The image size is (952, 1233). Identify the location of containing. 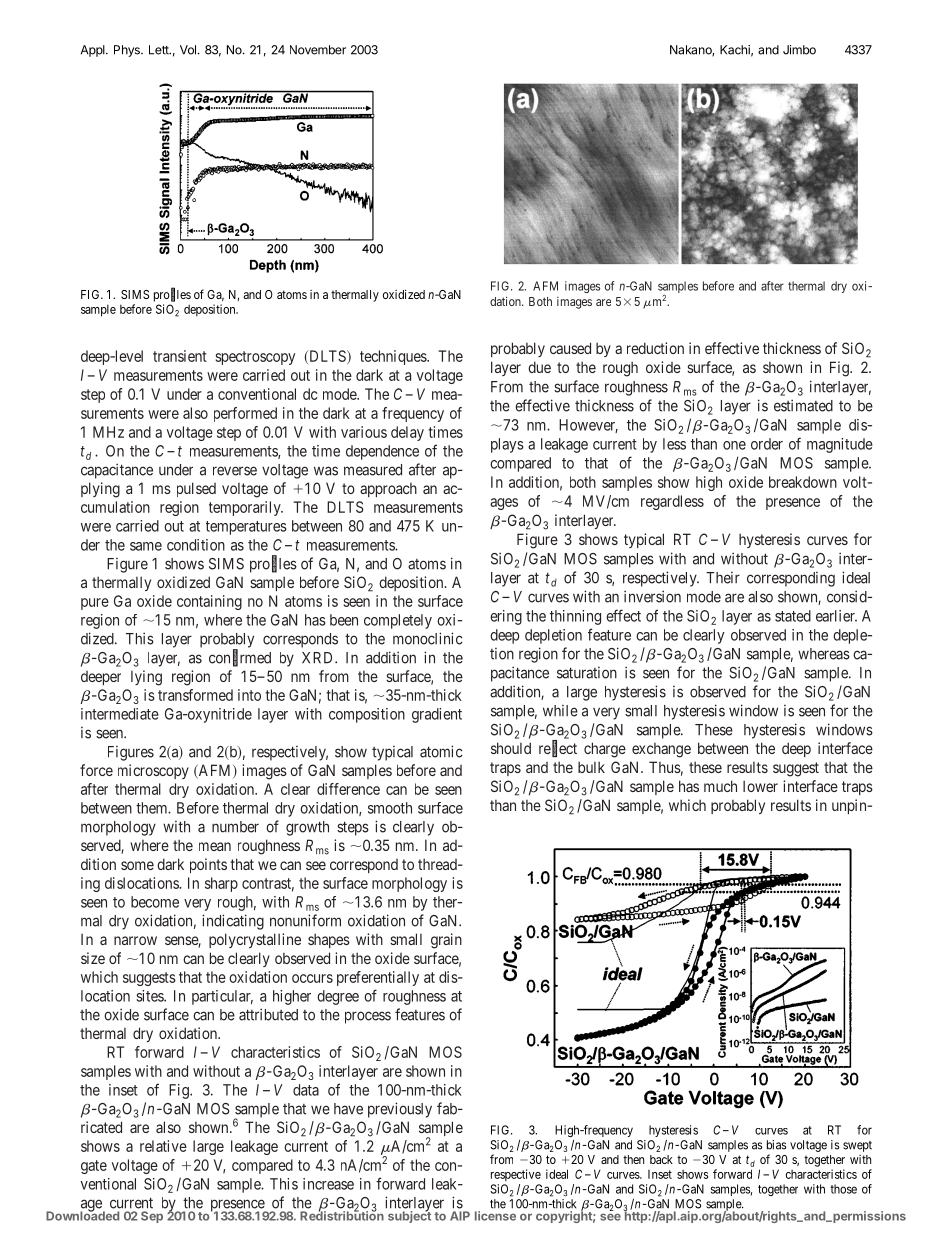
(209, 602).
